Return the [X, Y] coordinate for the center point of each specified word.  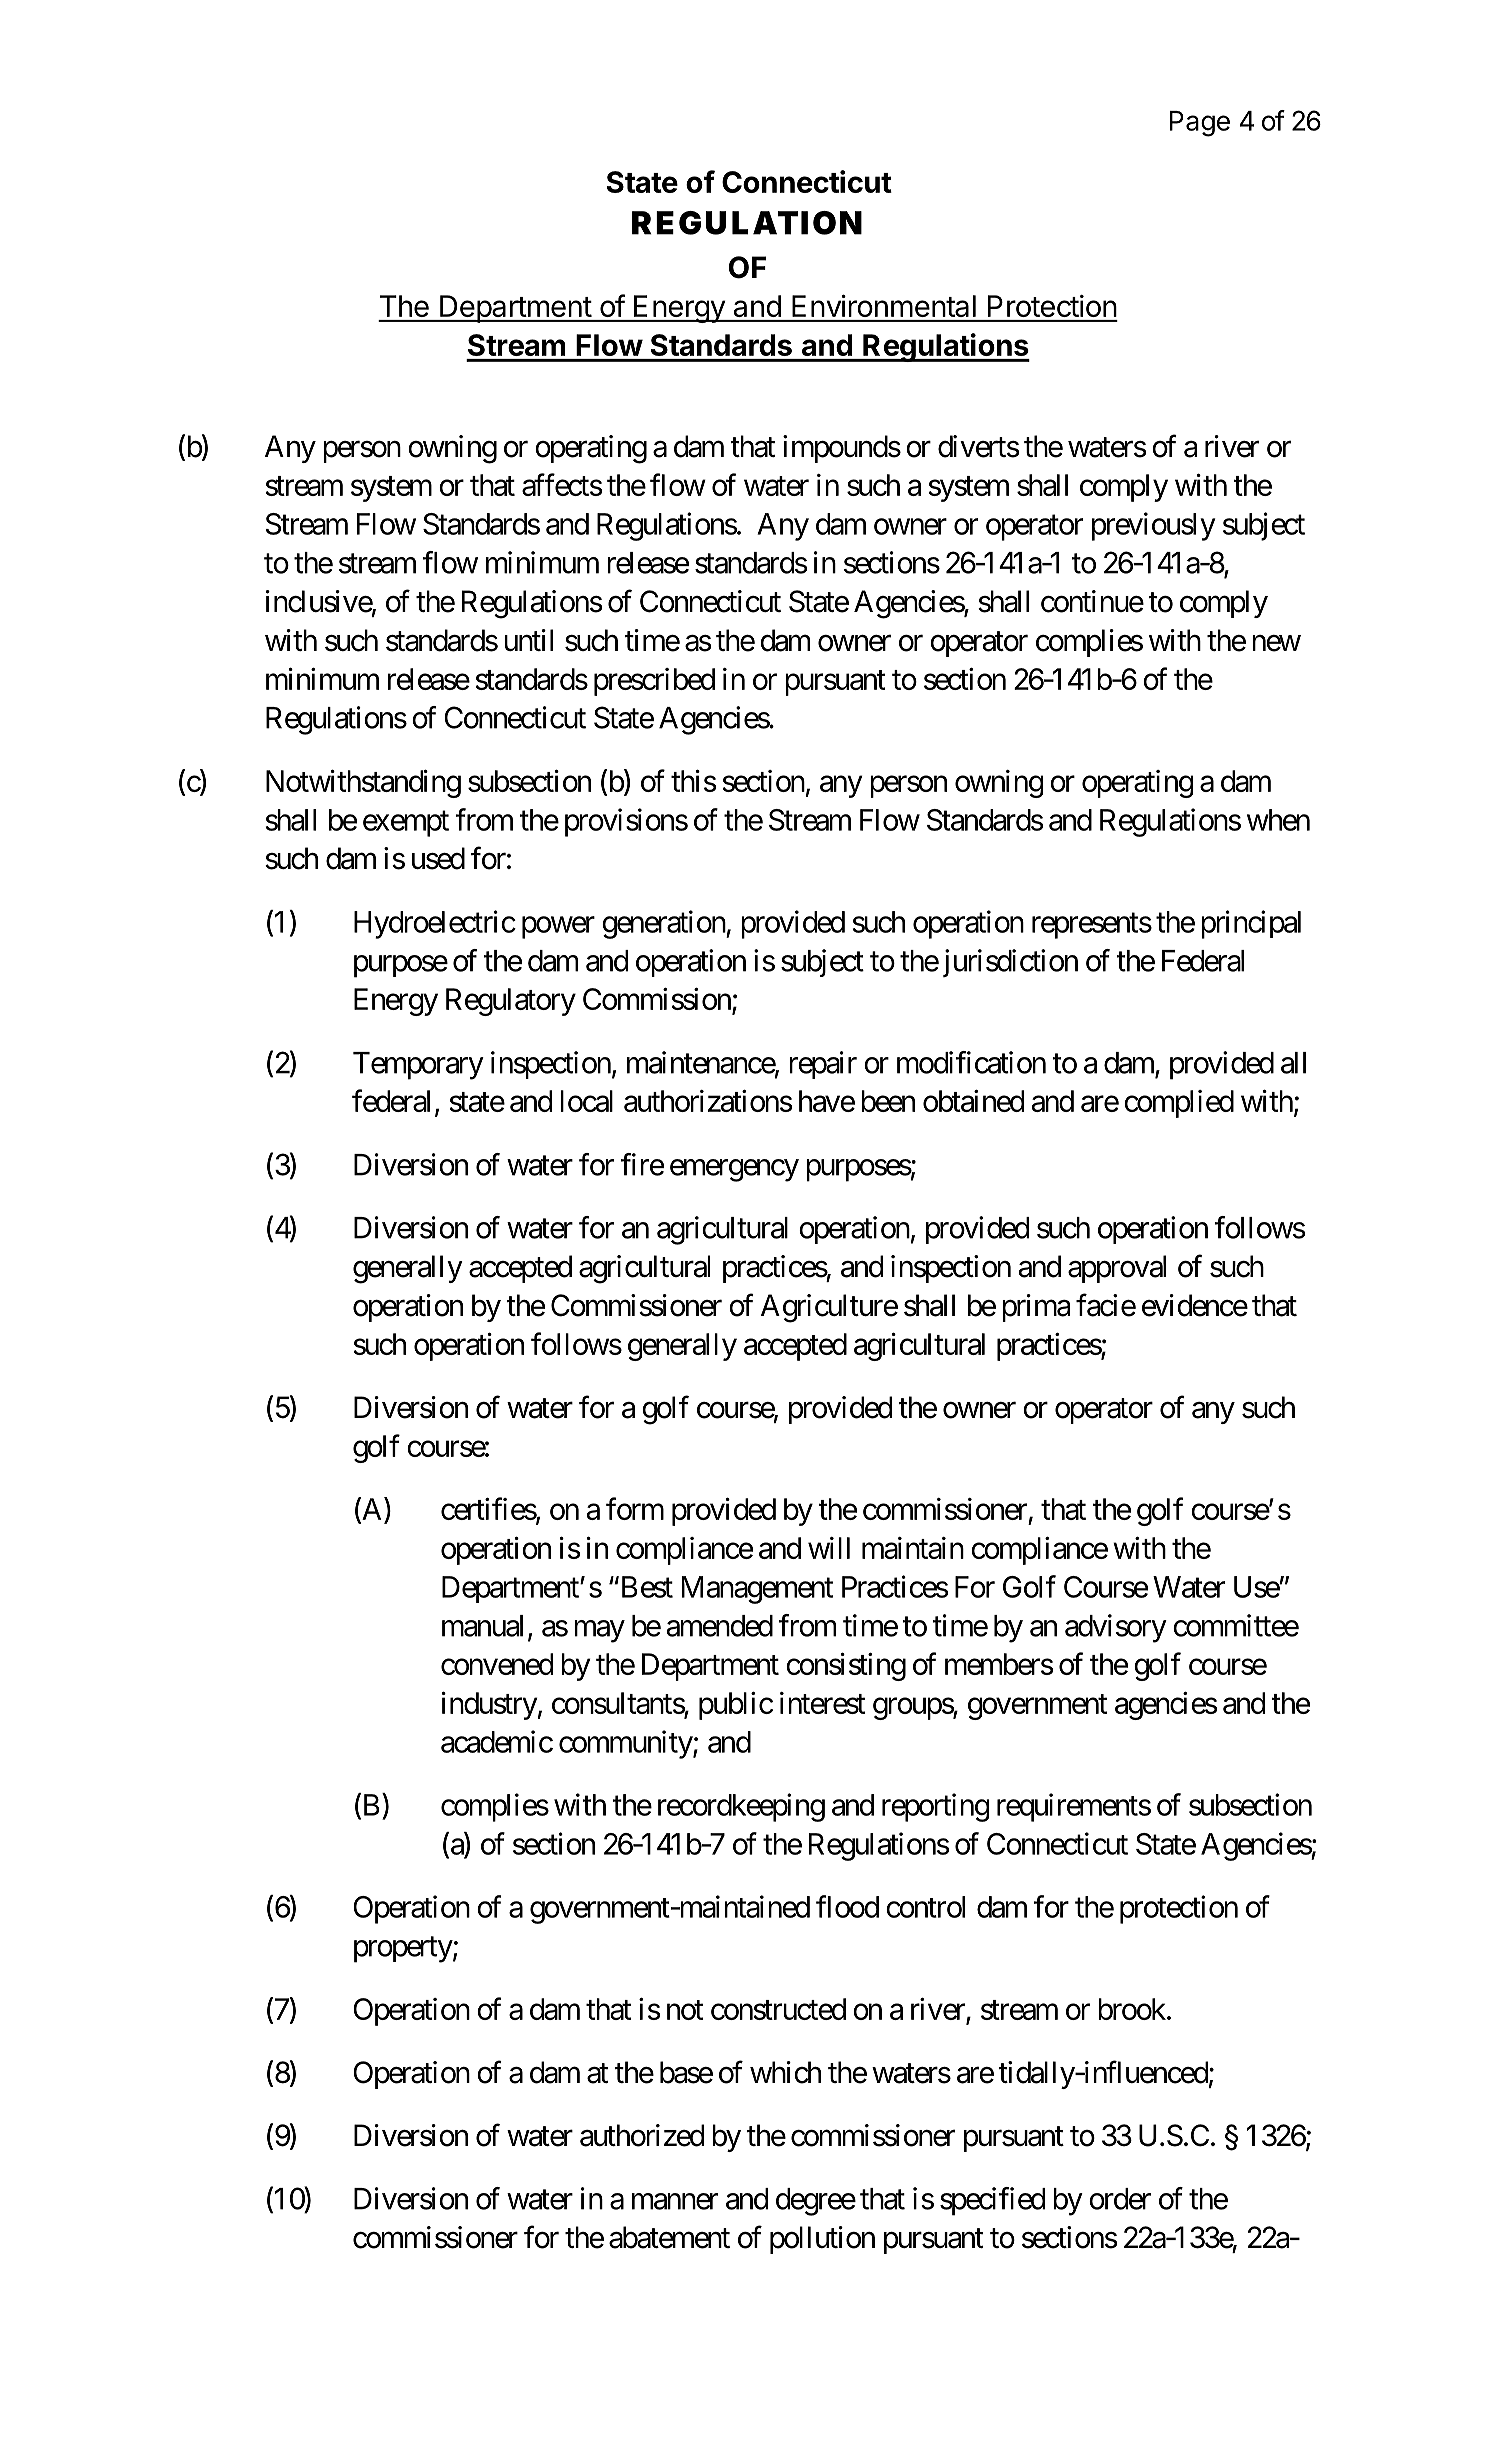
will [829, 1548]
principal [1251, 924]
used [438, 858]
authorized [642, 2135]
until [528, 640]
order [1120, 2199]
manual [482, 1626]
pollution [822, 2240]
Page [1200, 124]
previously [1153, 526]
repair [823, 1065]
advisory [1116, 1628]
